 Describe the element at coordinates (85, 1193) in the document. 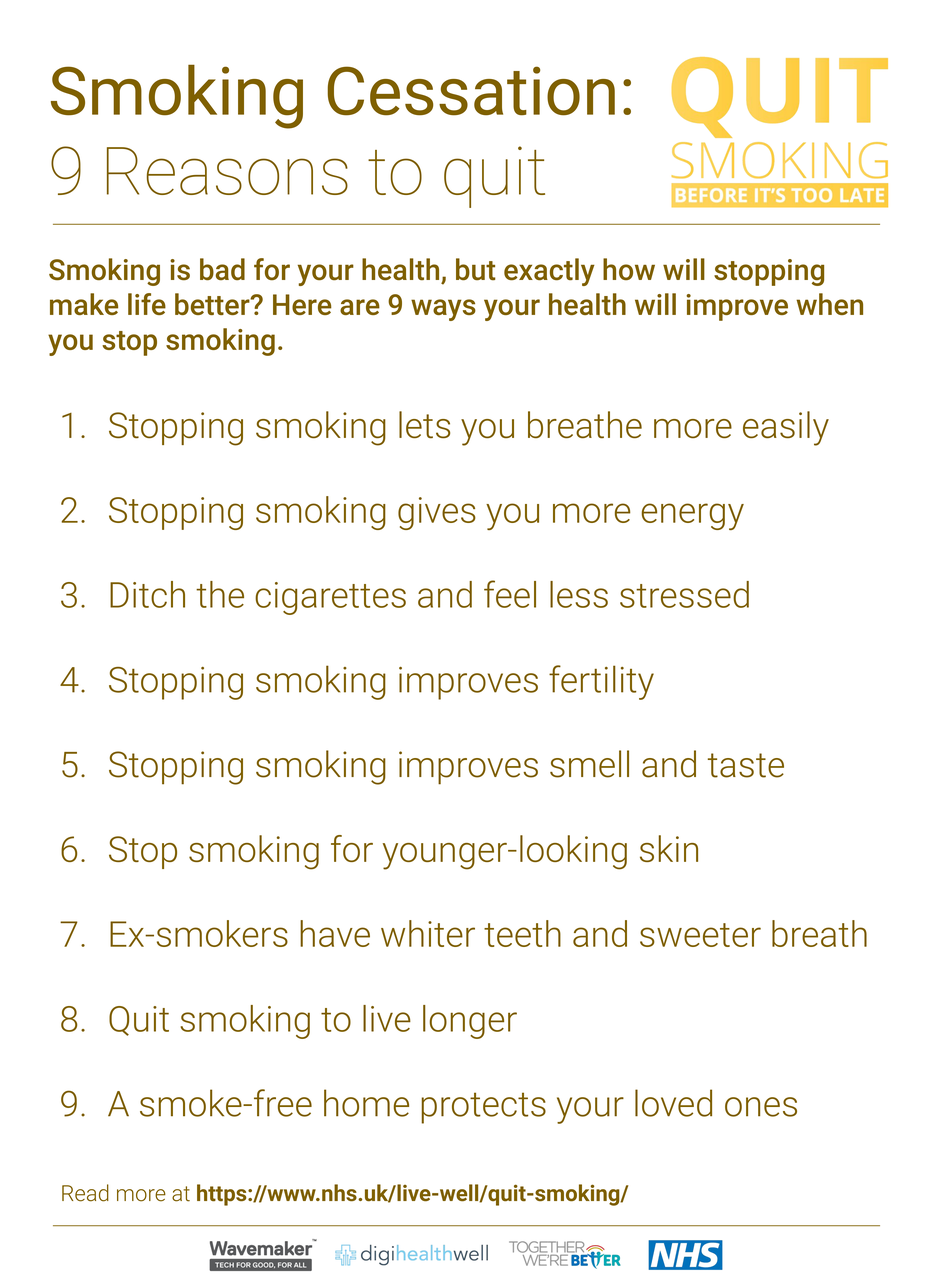

I see `Read` at that location.
